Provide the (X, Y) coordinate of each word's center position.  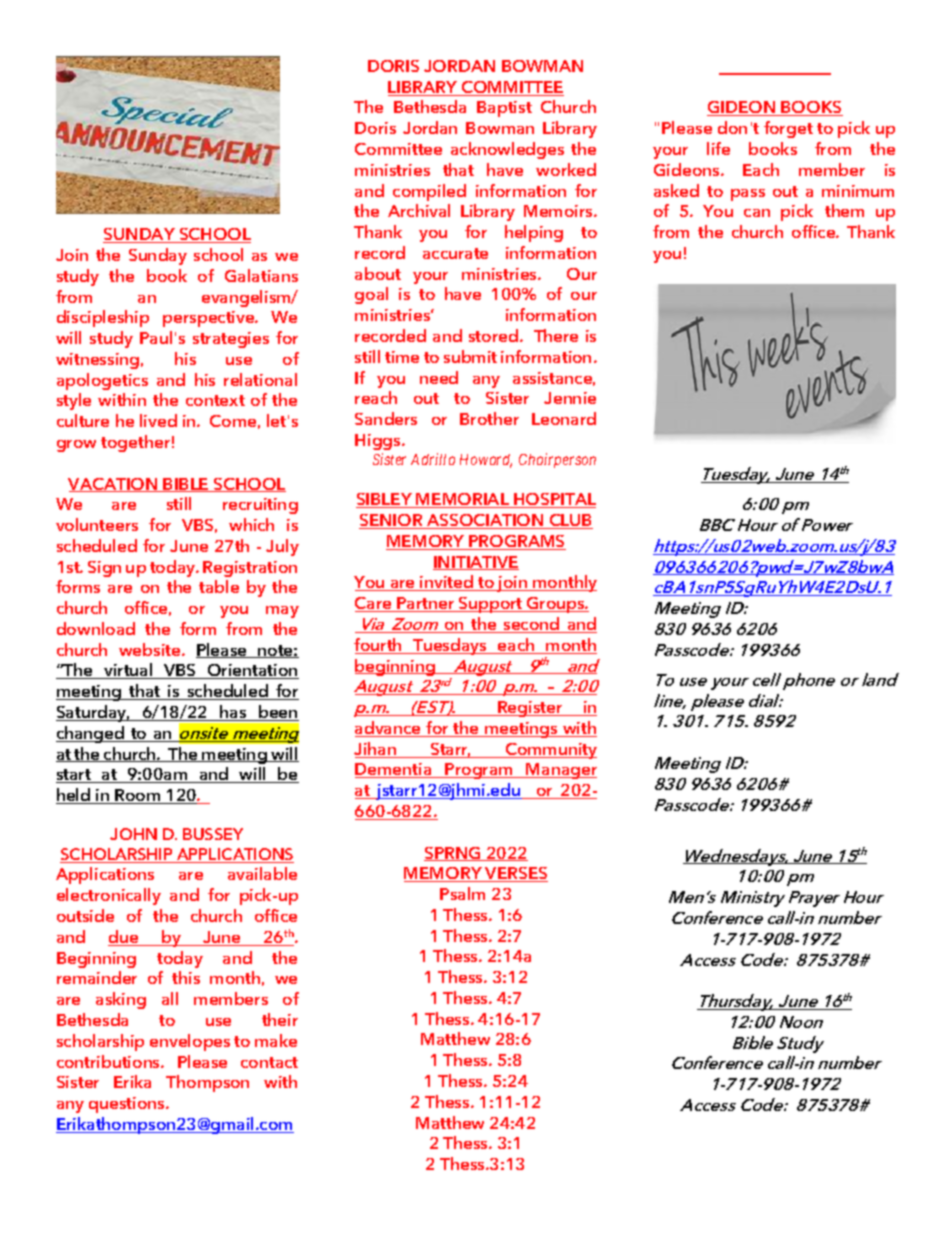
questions (128, 1105)
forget (788, 129)
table (219, 586)
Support (491, 605)
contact (269, 1062)
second (531, 625)
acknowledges (507, 150)
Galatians (261, 275)
